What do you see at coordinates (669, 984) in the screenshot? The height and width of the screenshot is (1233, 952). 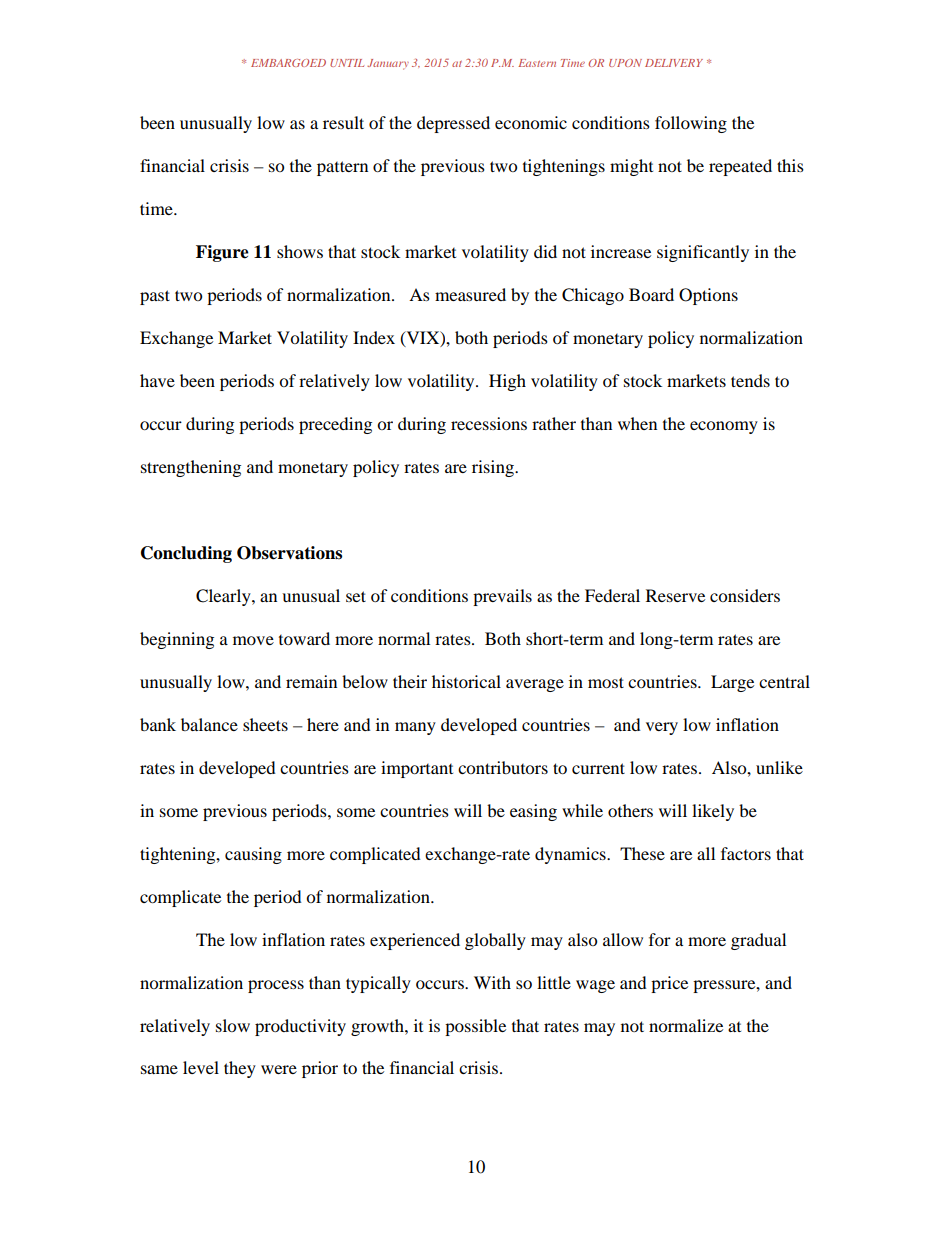 I see `price` at bounding box center [669, 984].
